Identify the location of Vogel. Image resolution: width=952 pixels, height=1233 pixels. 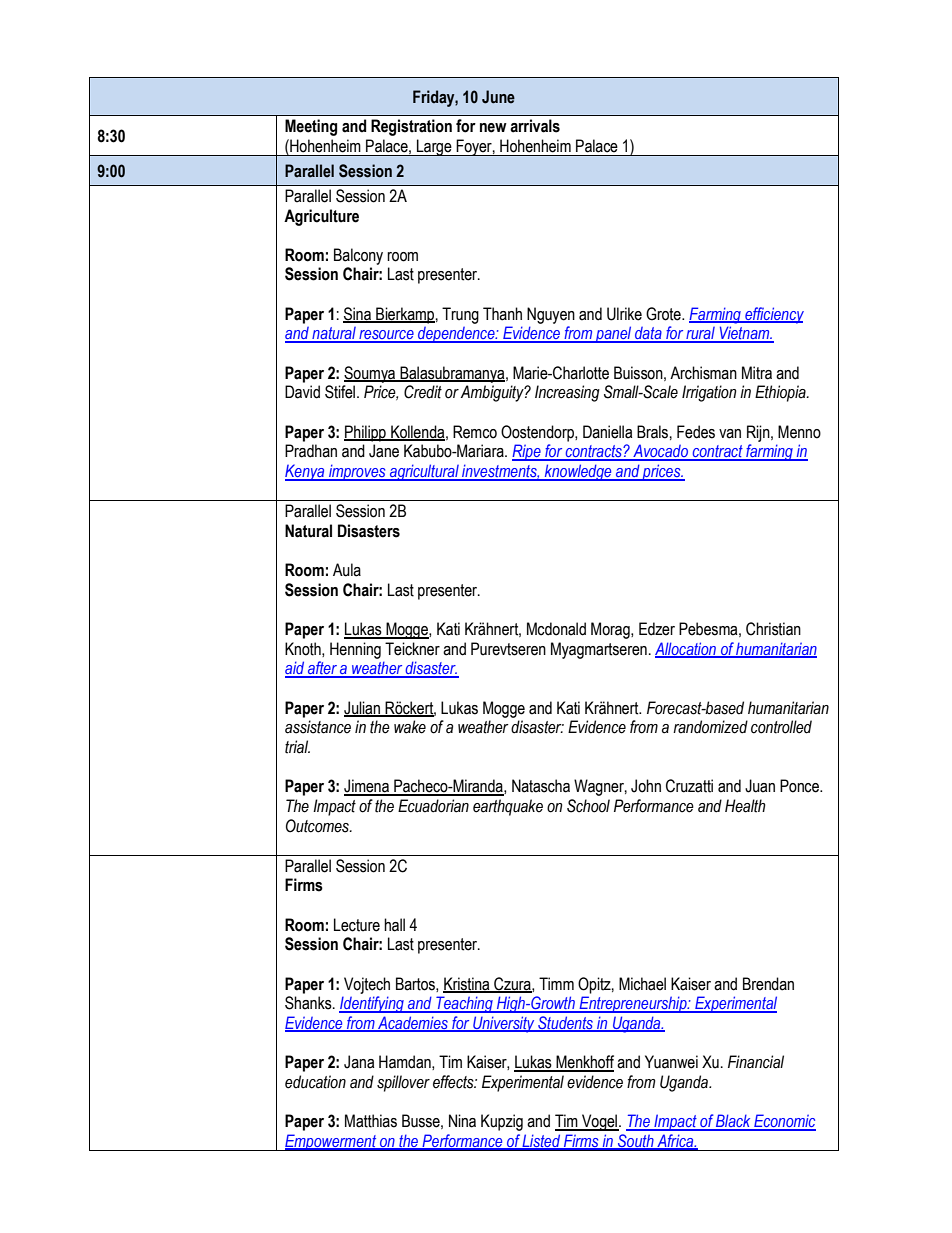
(600, 1122).
